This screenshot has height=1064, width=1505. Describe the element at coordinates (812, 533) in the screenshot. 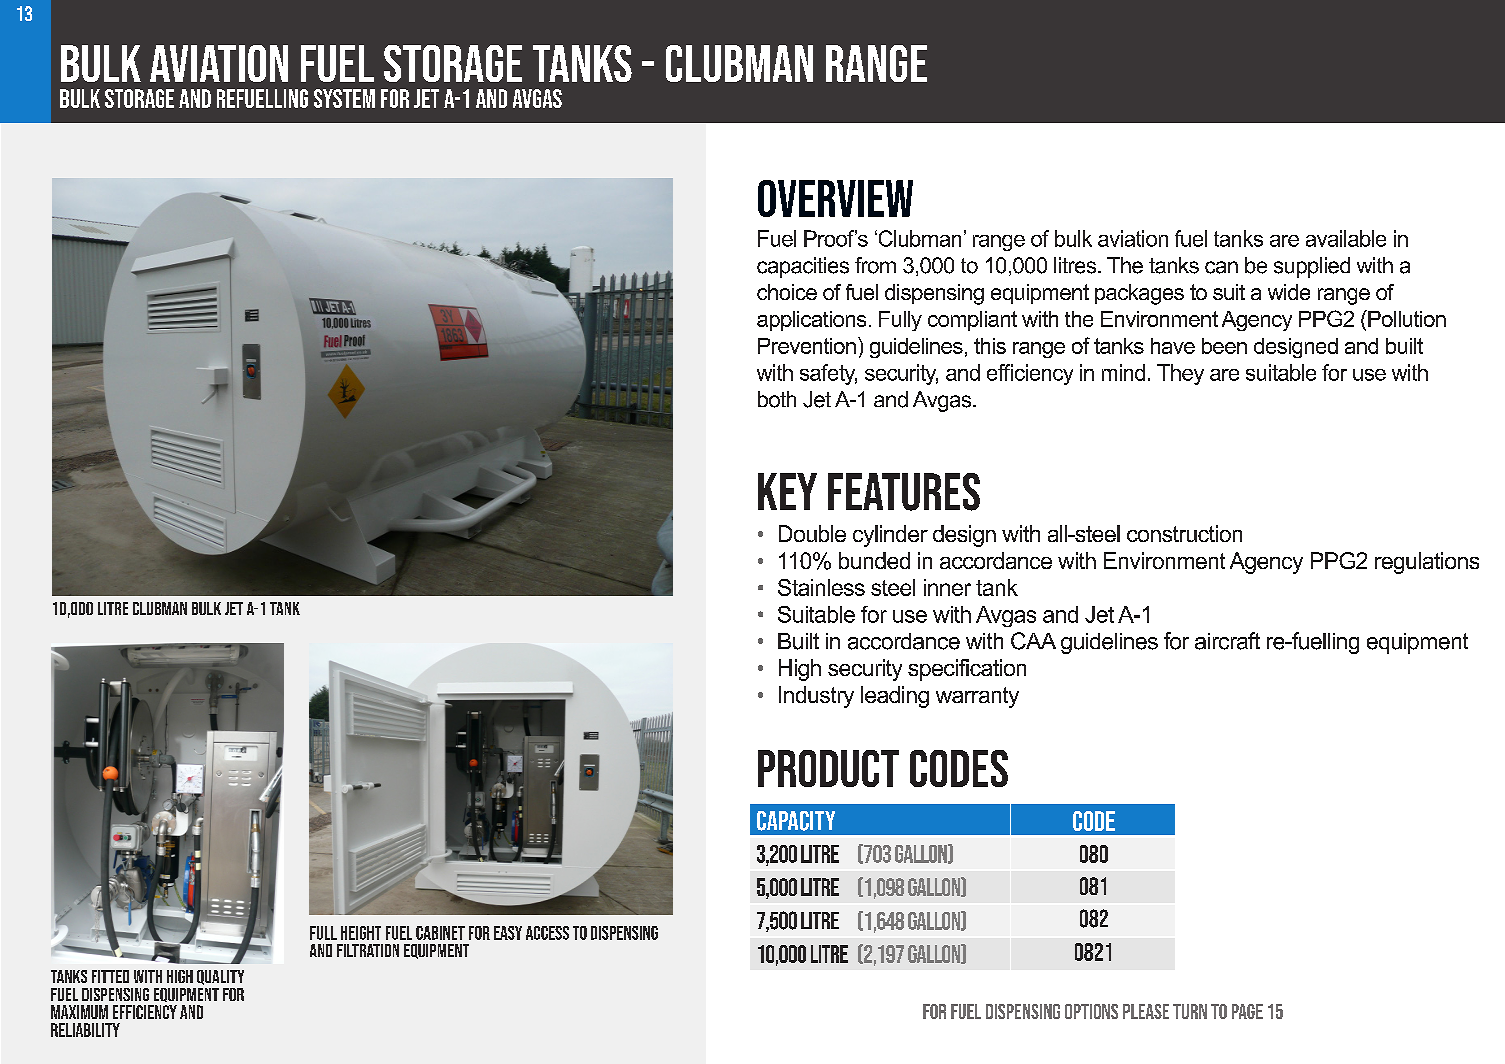

I see `Double` at that location.
